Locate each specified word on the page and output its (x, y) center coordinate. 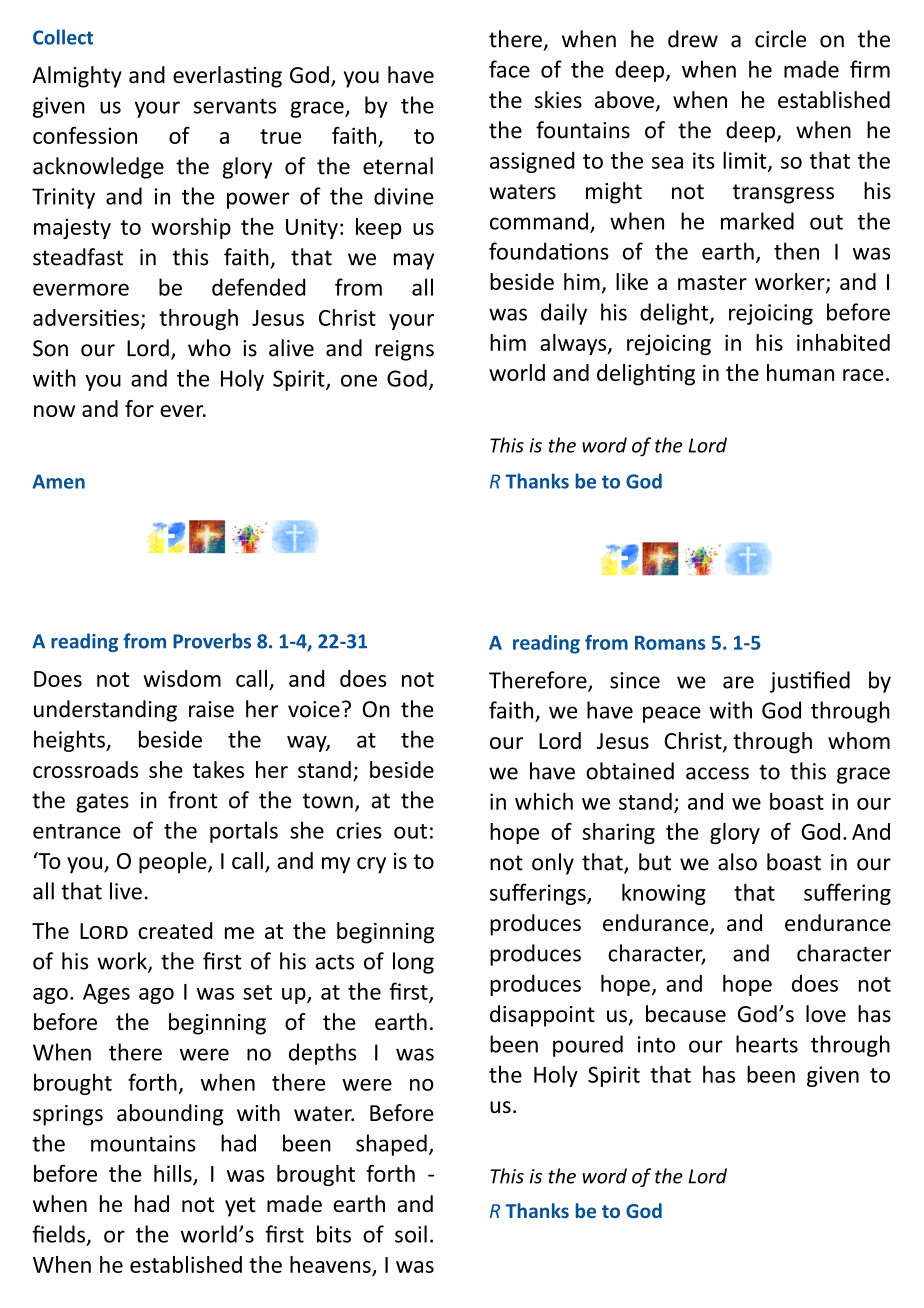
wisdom (182, 678)
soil (411, 1234)
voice (314, 709)
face (509, 69)
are (738, 682)
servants (235, 106)
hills (173, 1173)
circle (780, 39)
